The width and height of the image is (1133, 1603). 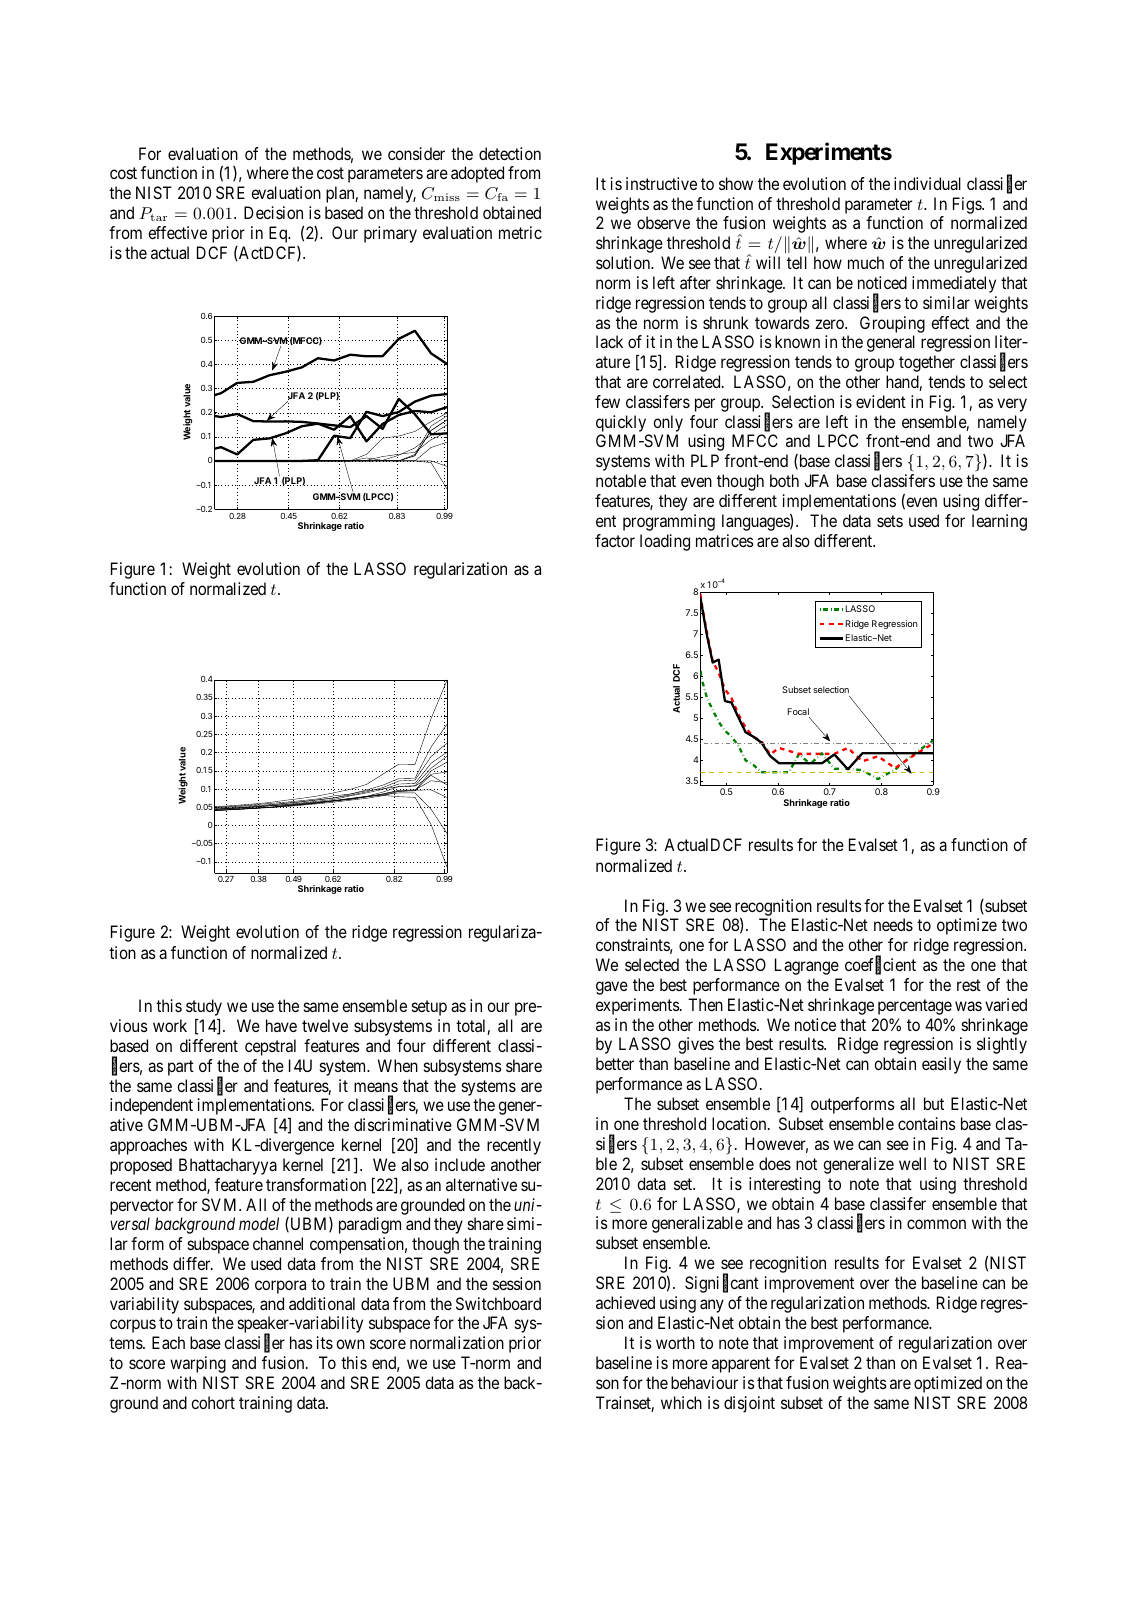 I want to click on warping, so click(x=198, y=1364).
